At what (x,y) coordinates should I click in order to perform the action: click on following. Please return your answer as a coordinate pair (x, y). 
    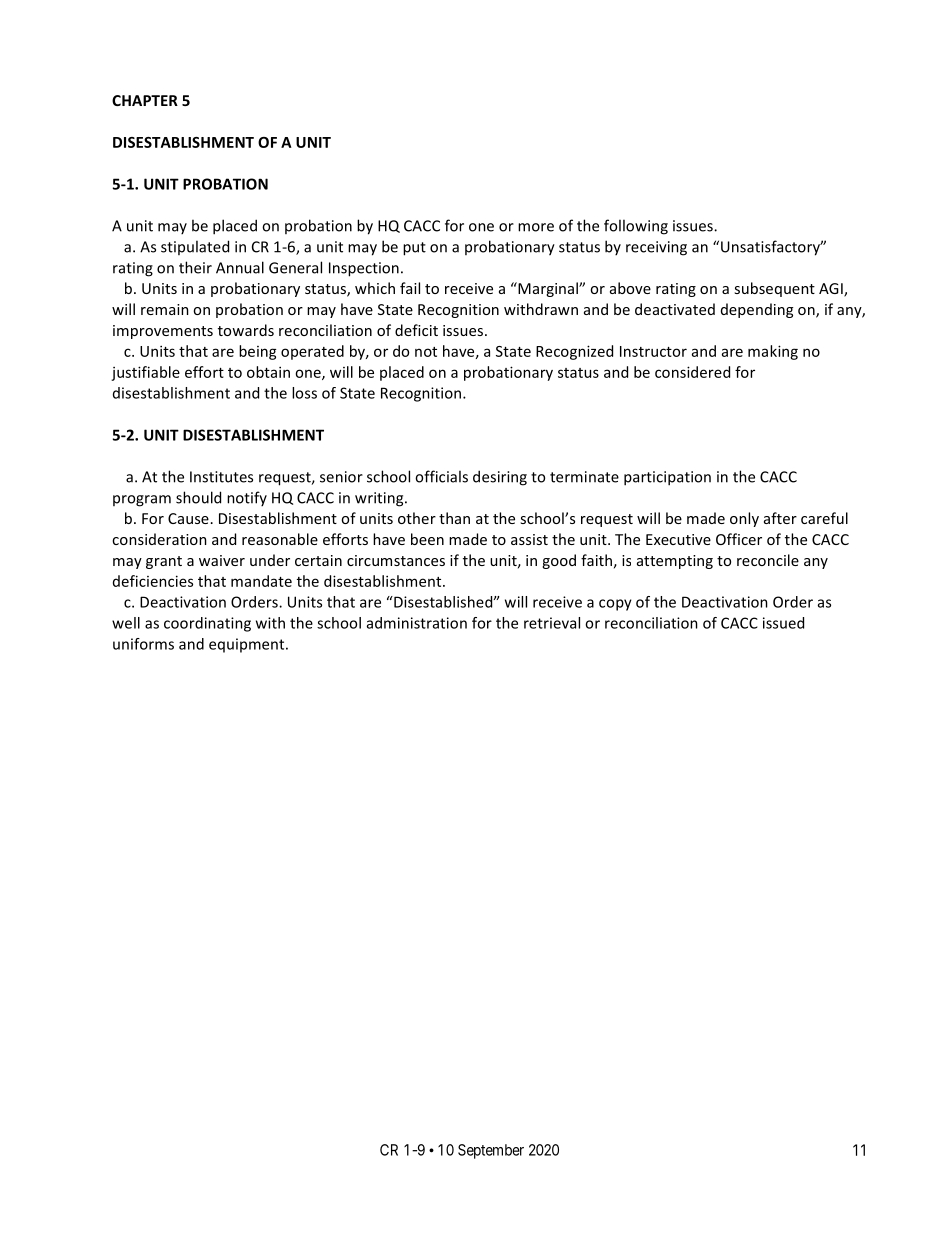
    Looking at the image, I should click on (636, 227).
